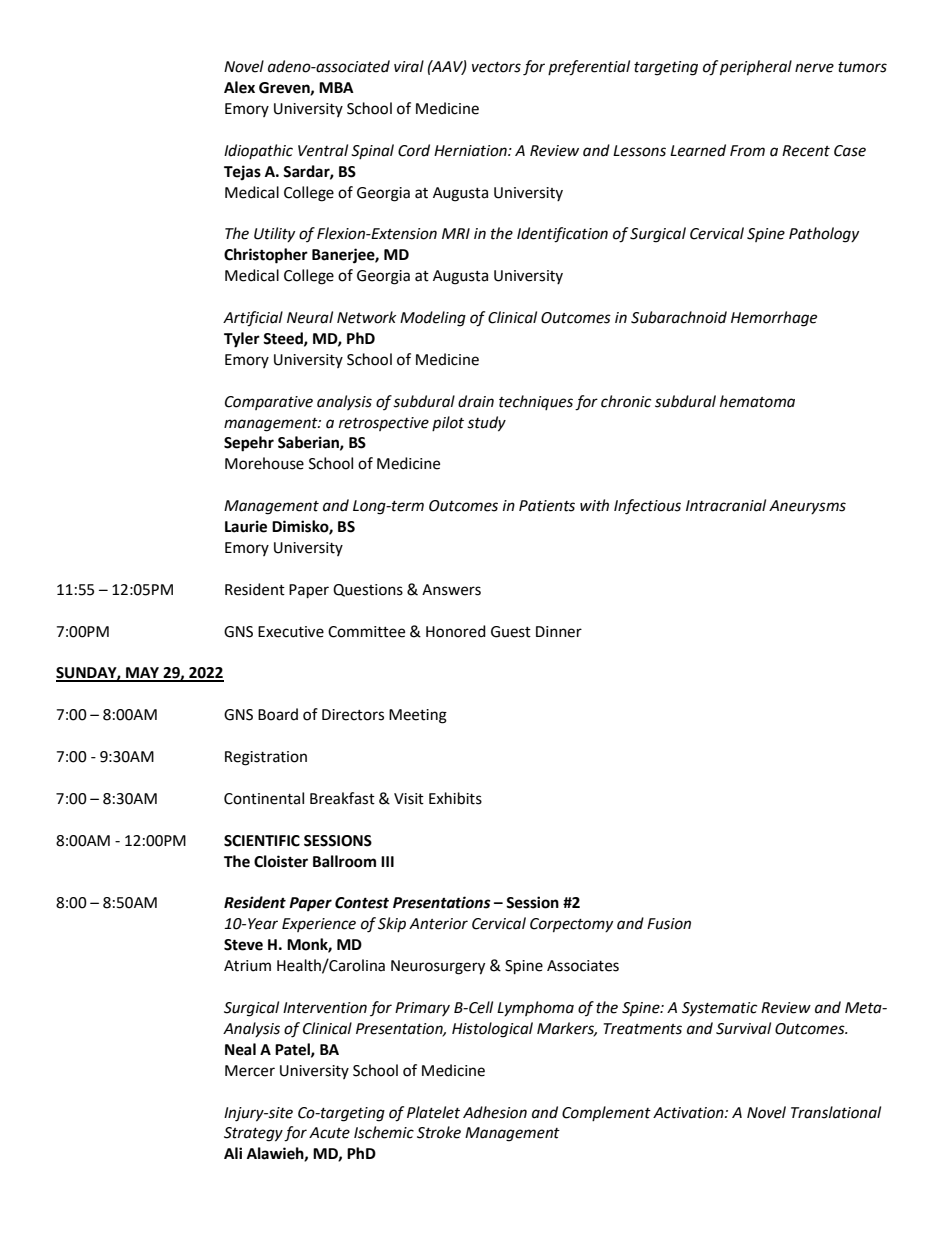 The width and height of the screenshot is (952, 1233). What do you see at coordinates (836, 1112) in the screenshot?
I see `Translational` at bounding box center [836, 1112].
